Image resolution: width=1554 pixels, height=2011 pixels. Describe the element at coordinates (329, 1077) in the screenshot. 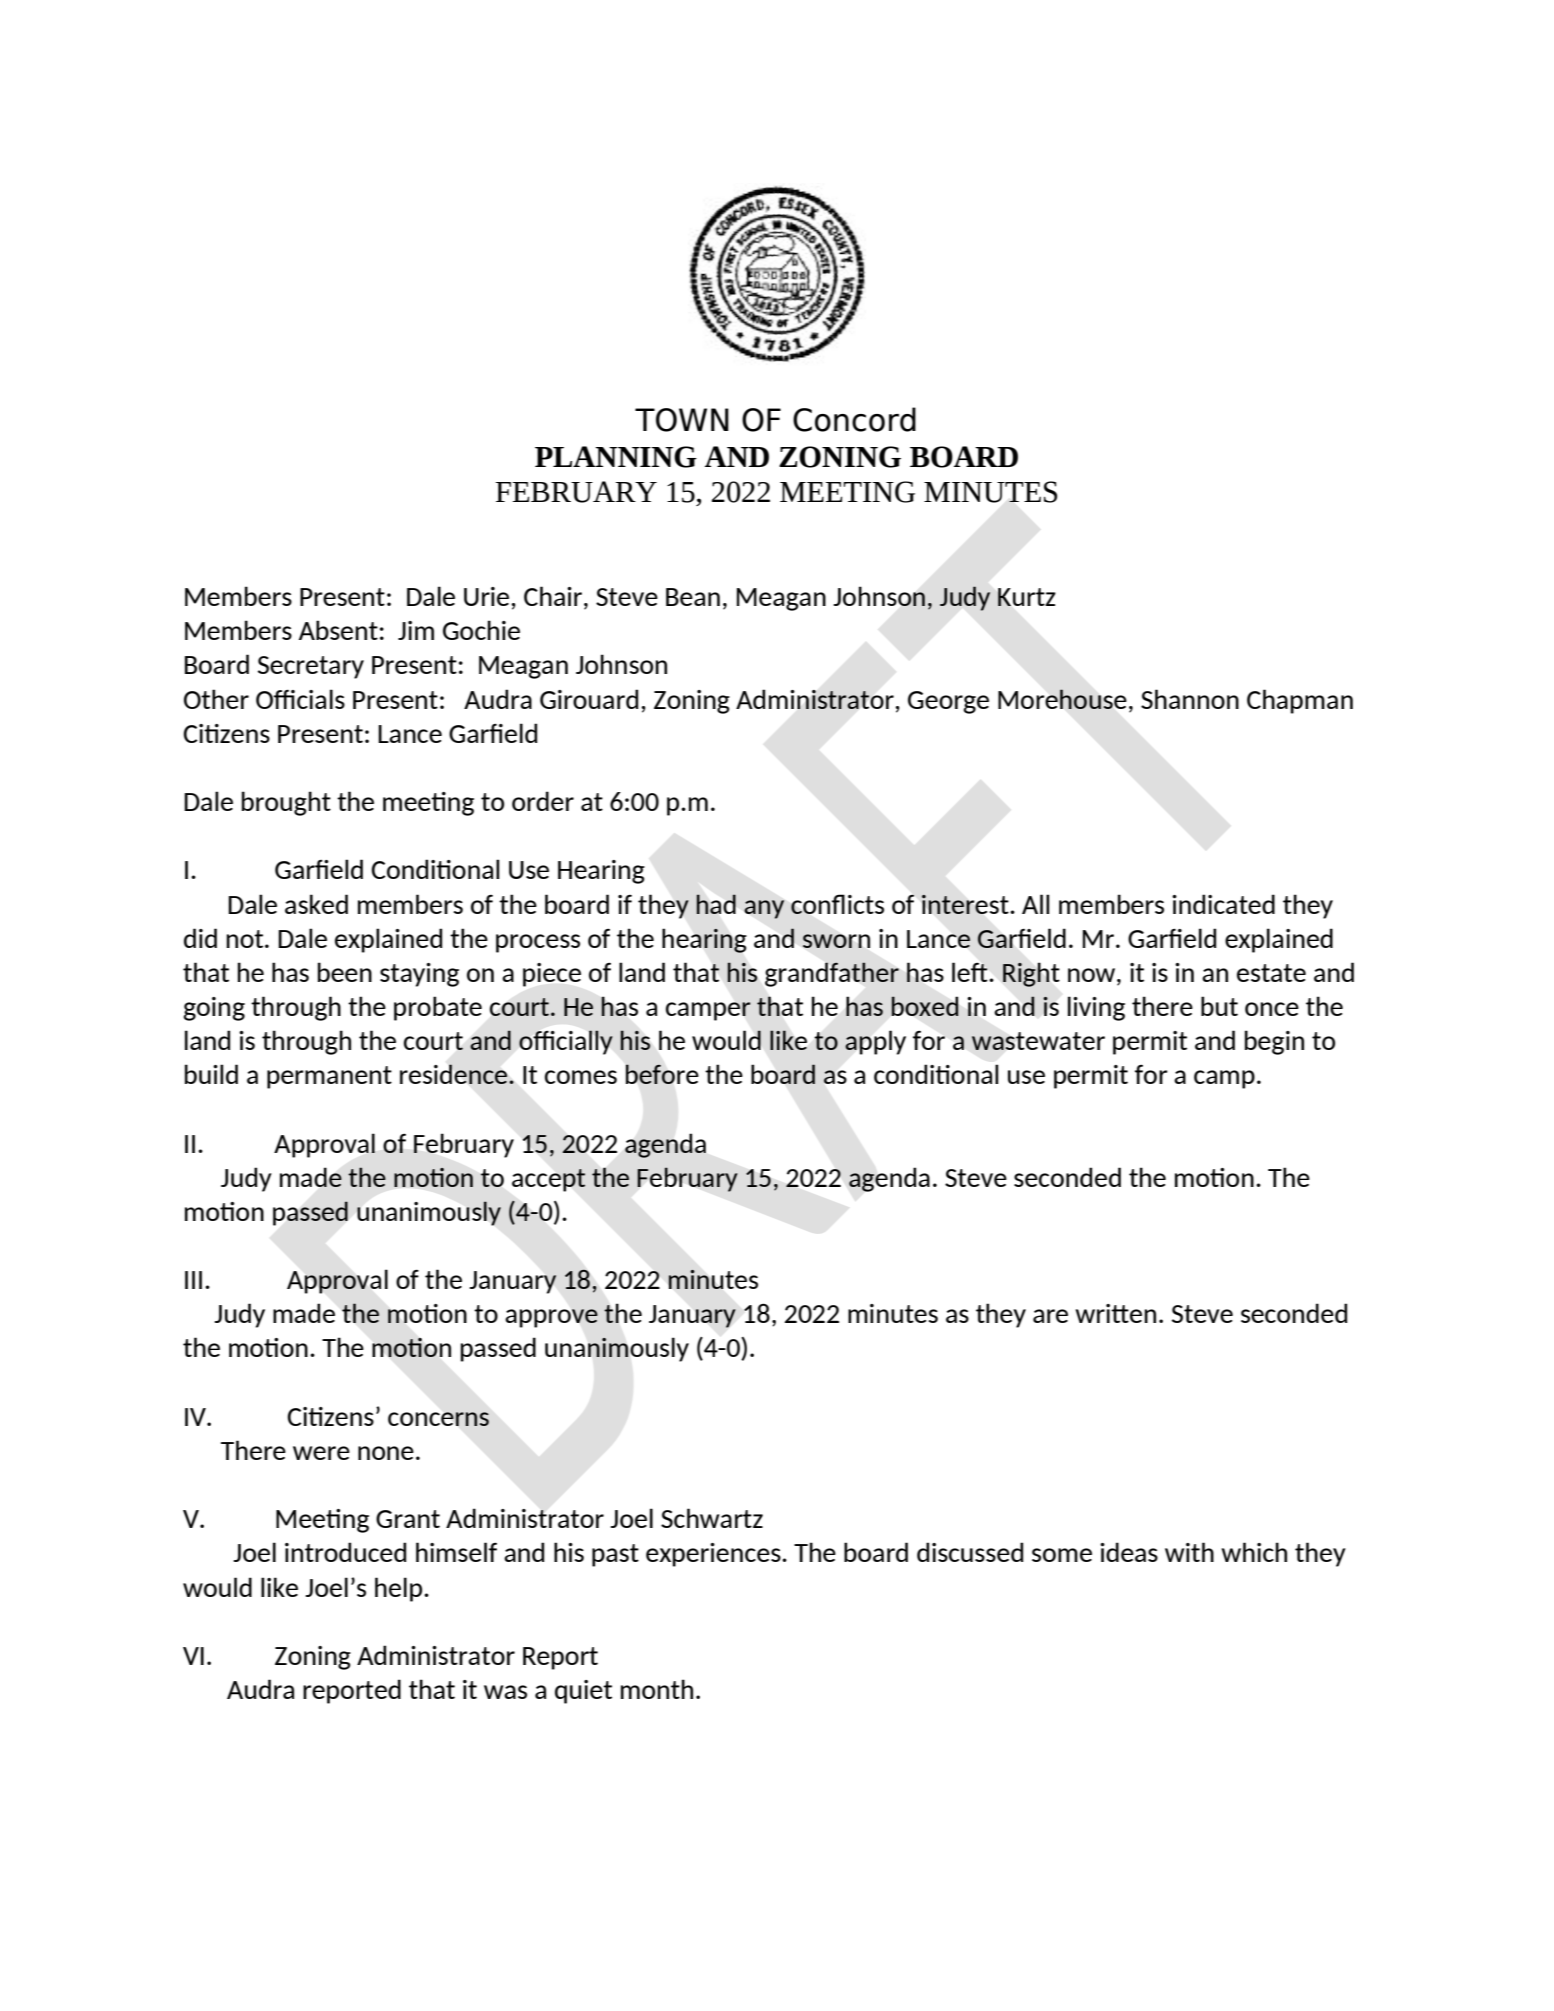

I see `permanent` at that location.
